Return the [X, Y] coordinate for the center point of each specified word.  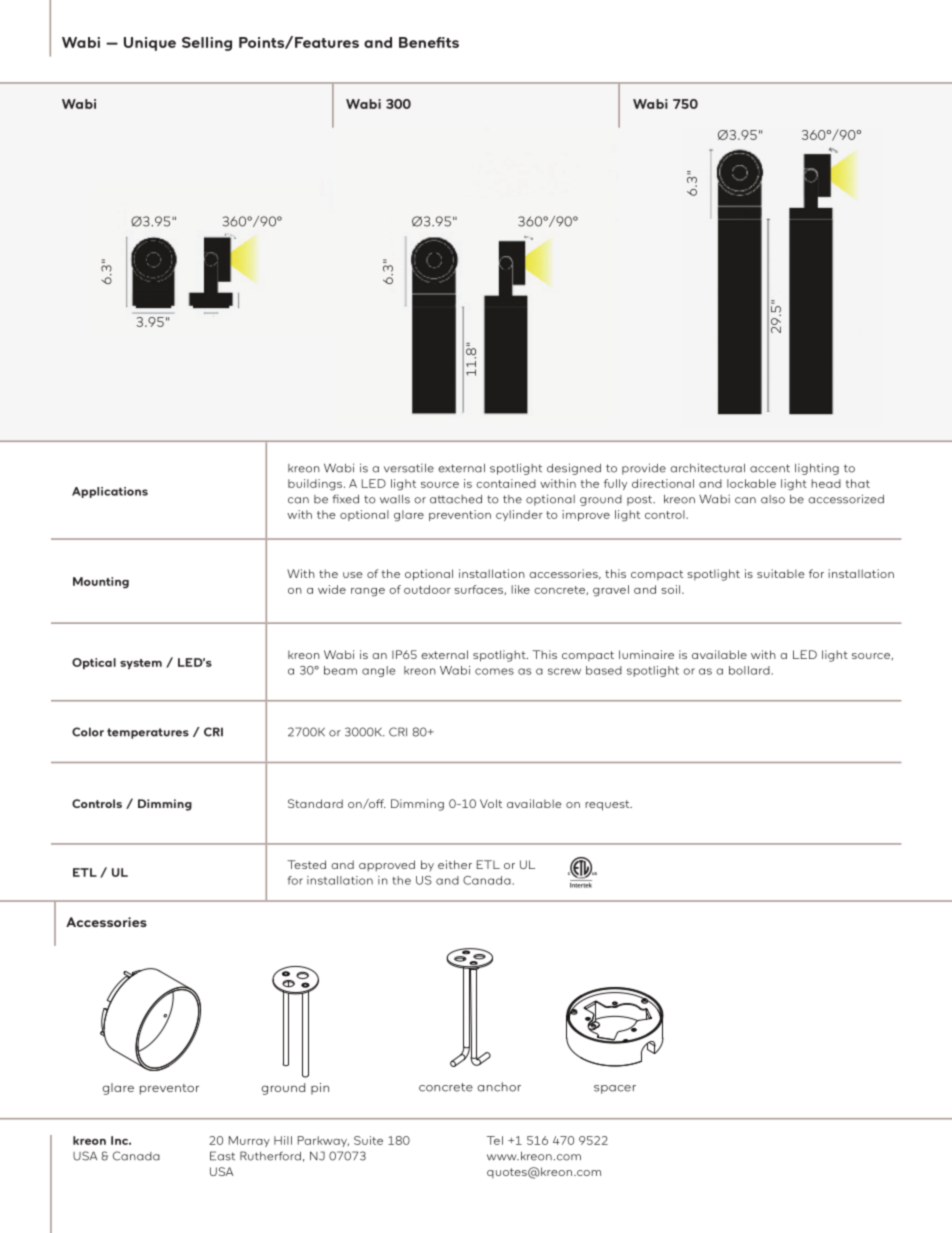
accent [770, 468]
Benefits [429, 42]
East [222, 1156]
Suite [368, 1140]
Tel [495, 1140]
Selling [207, 44]
